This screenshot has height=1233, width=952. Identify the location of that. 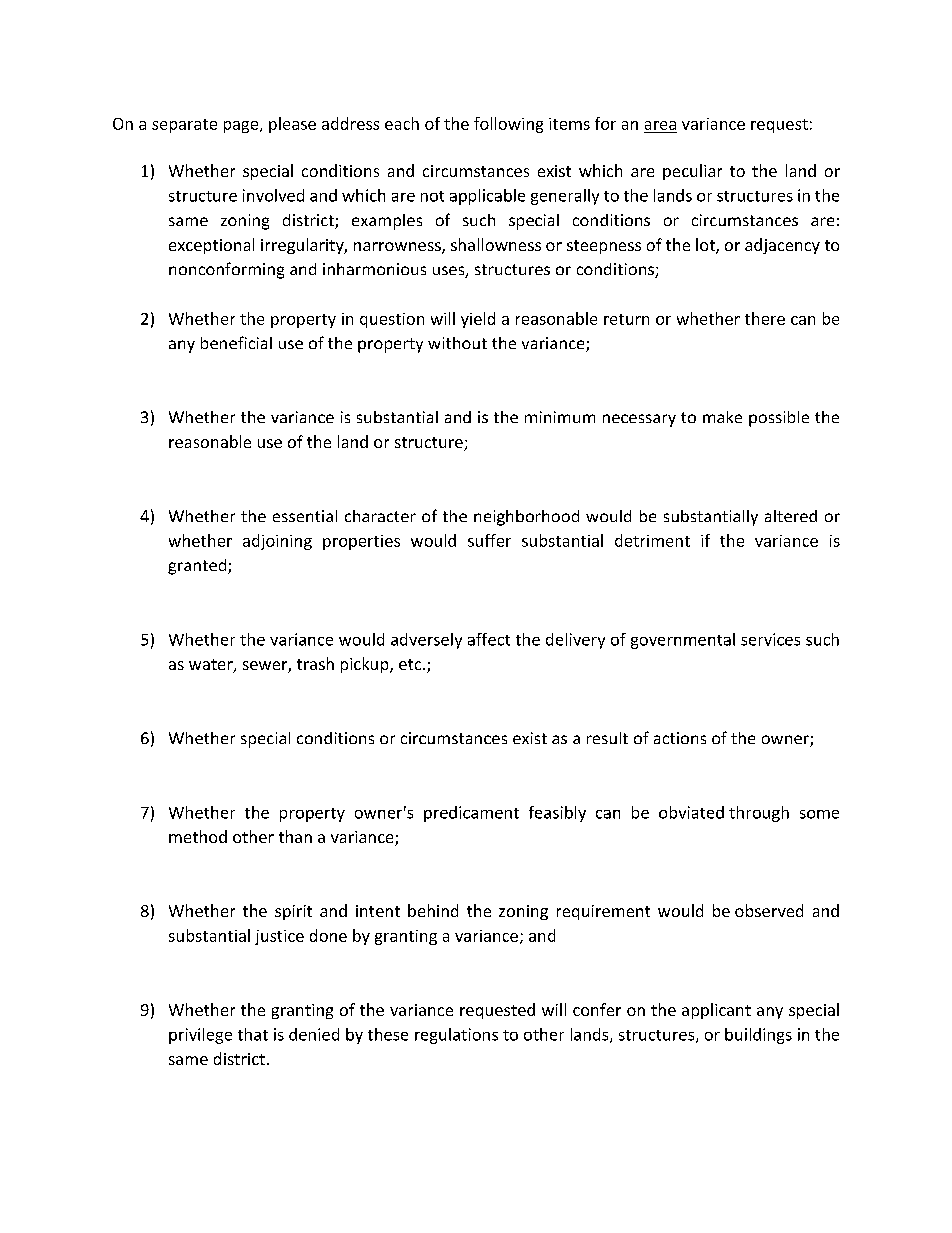
(253, 1034).
